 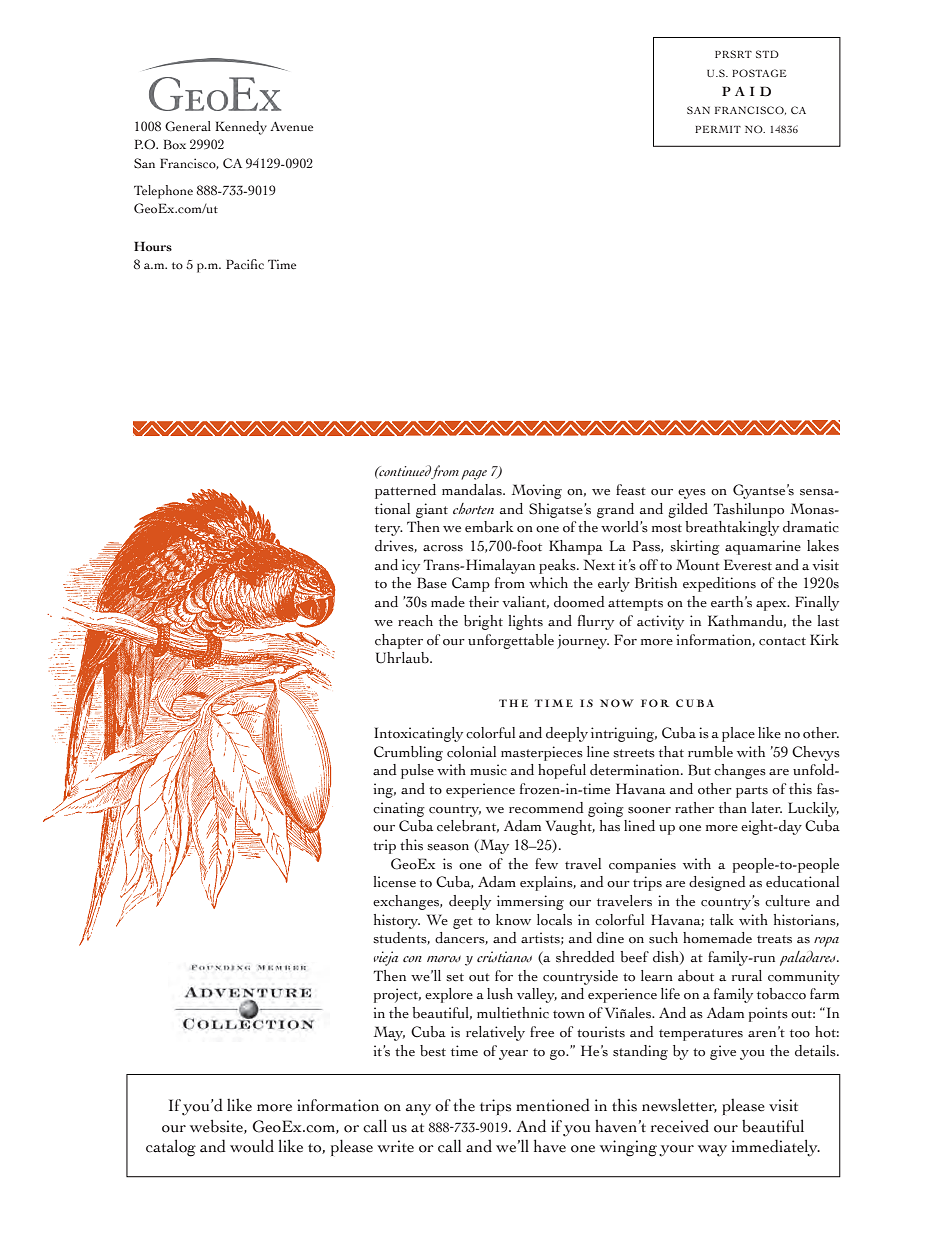 I want to click on would, so click(x=252, y=1146).
